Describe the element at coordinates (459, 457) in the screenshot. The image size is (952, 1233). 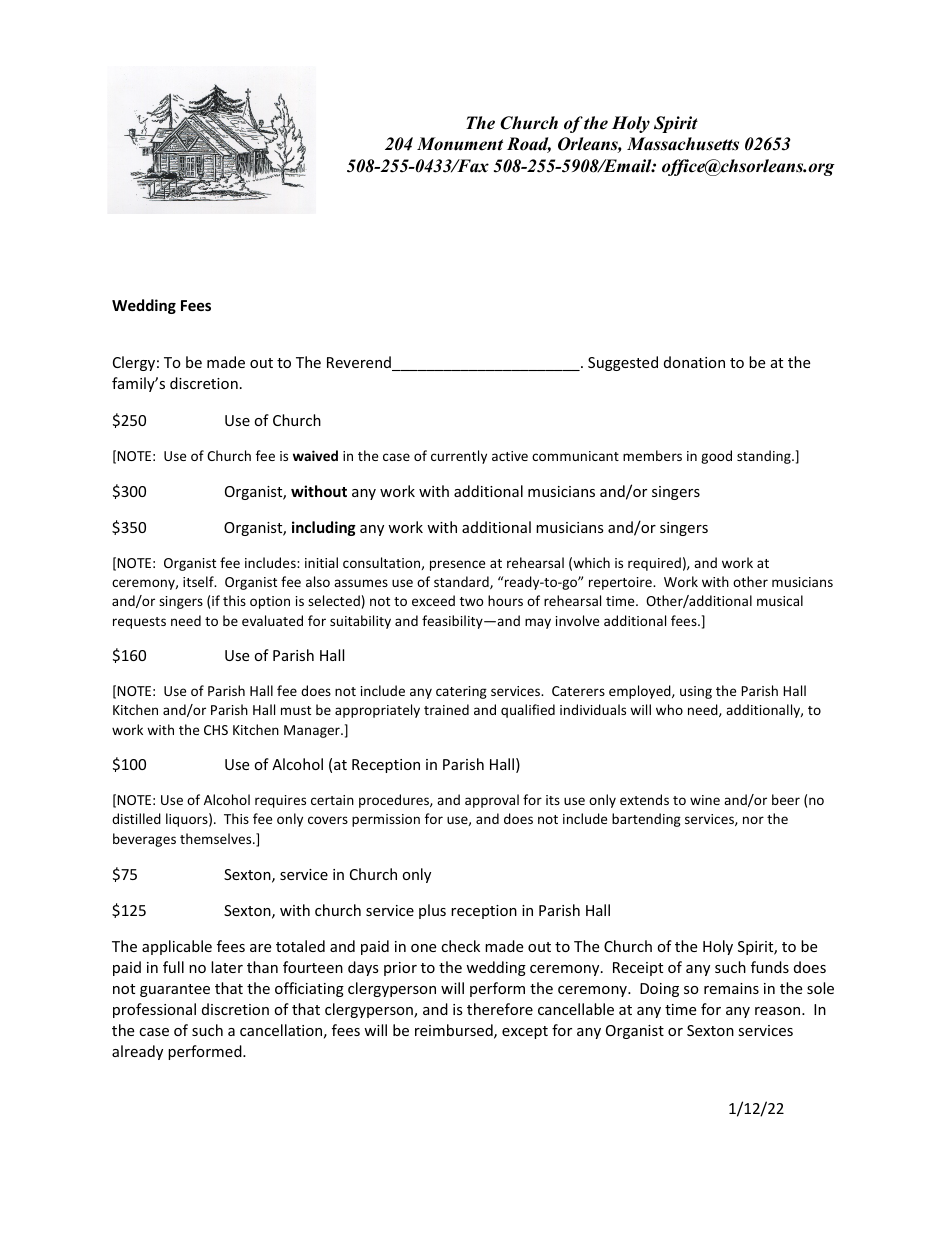
I see `currently` at that location.
